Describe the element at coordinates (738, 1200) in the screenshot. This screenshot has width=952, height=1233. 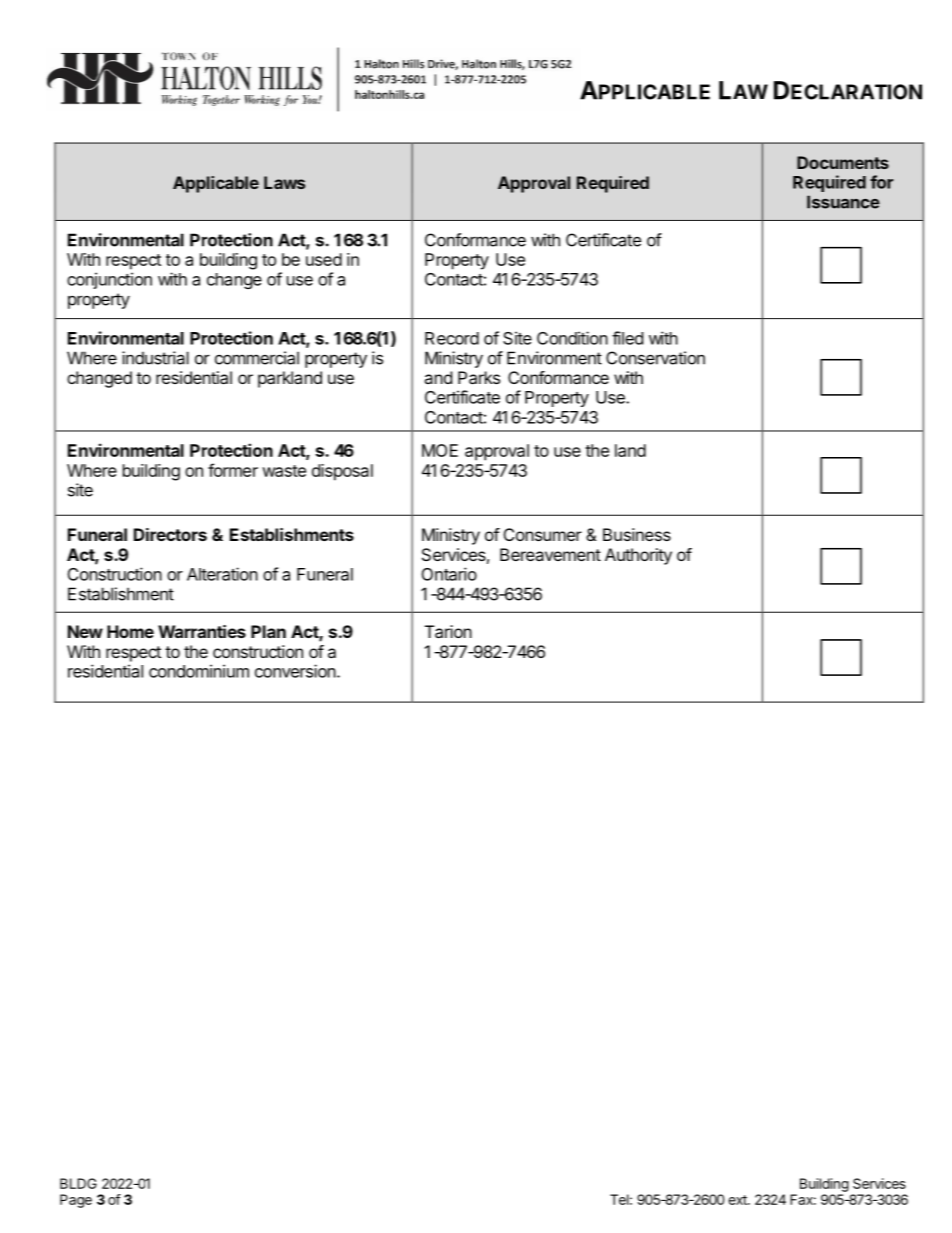
I see `ext` at that location.
